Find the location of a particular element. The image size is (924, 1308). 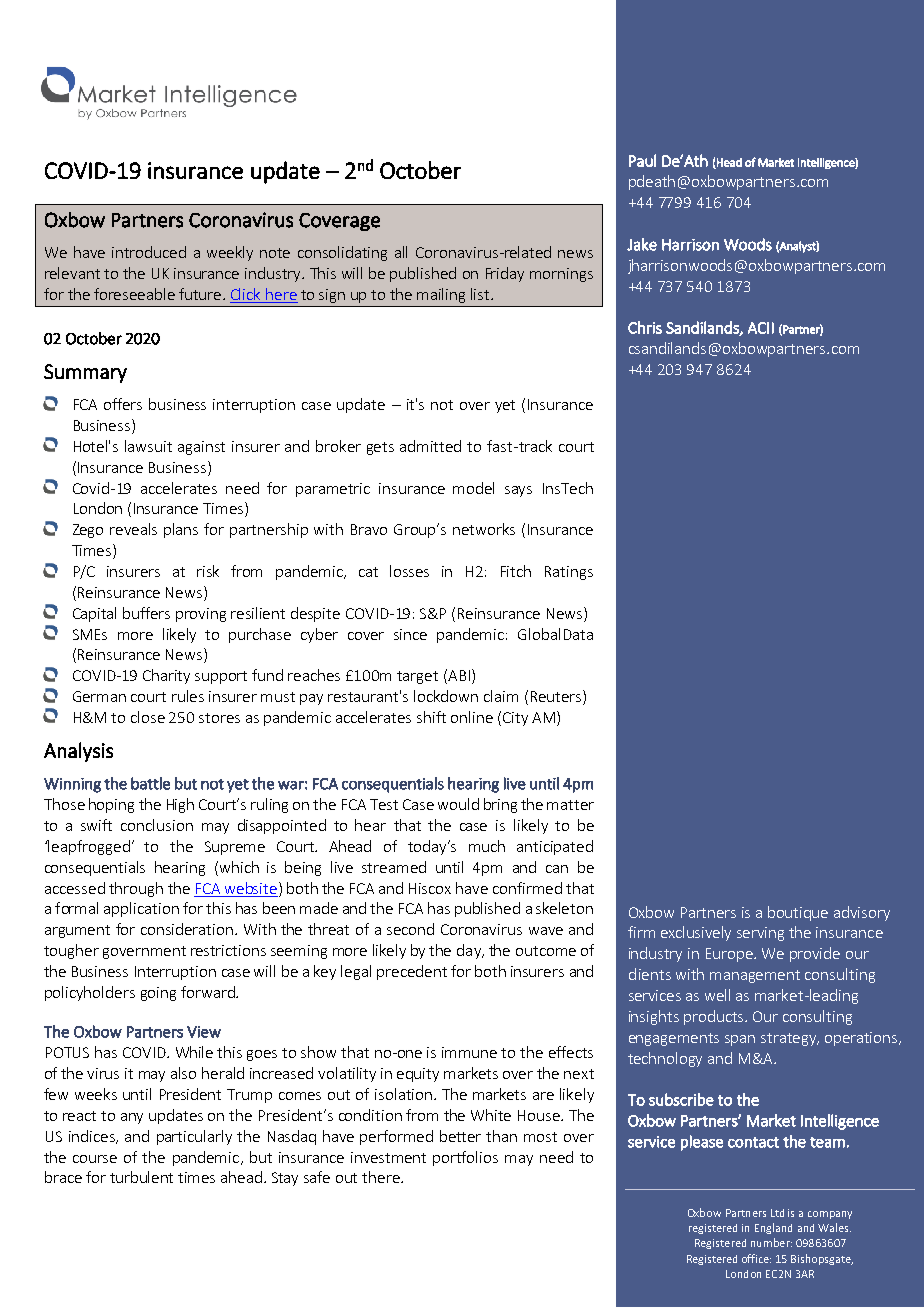

turbulent is located at coordinates (141, 1177).
